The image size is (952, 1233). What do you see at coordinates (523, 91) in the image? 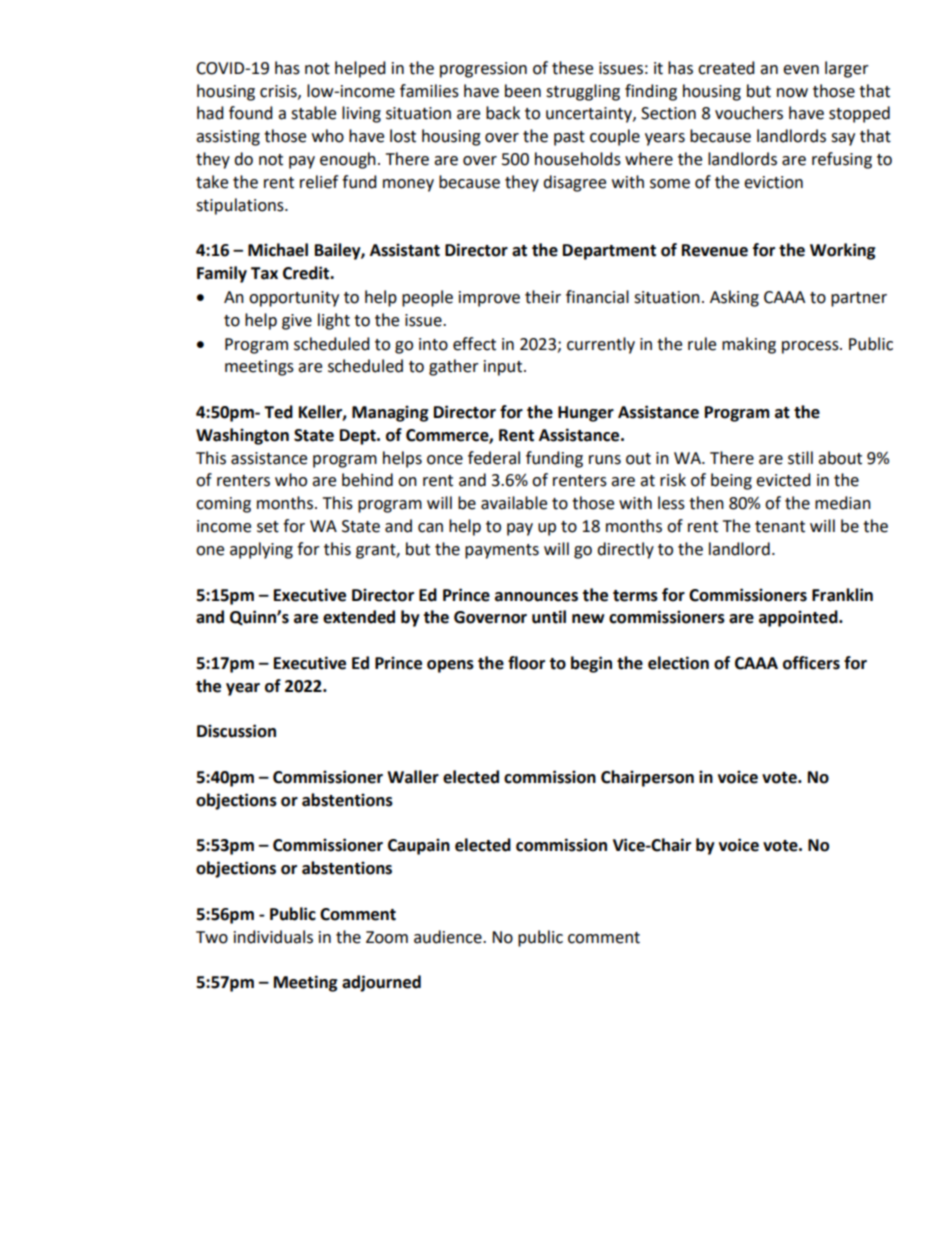
I see `been` at bounding box center [523, 91].
